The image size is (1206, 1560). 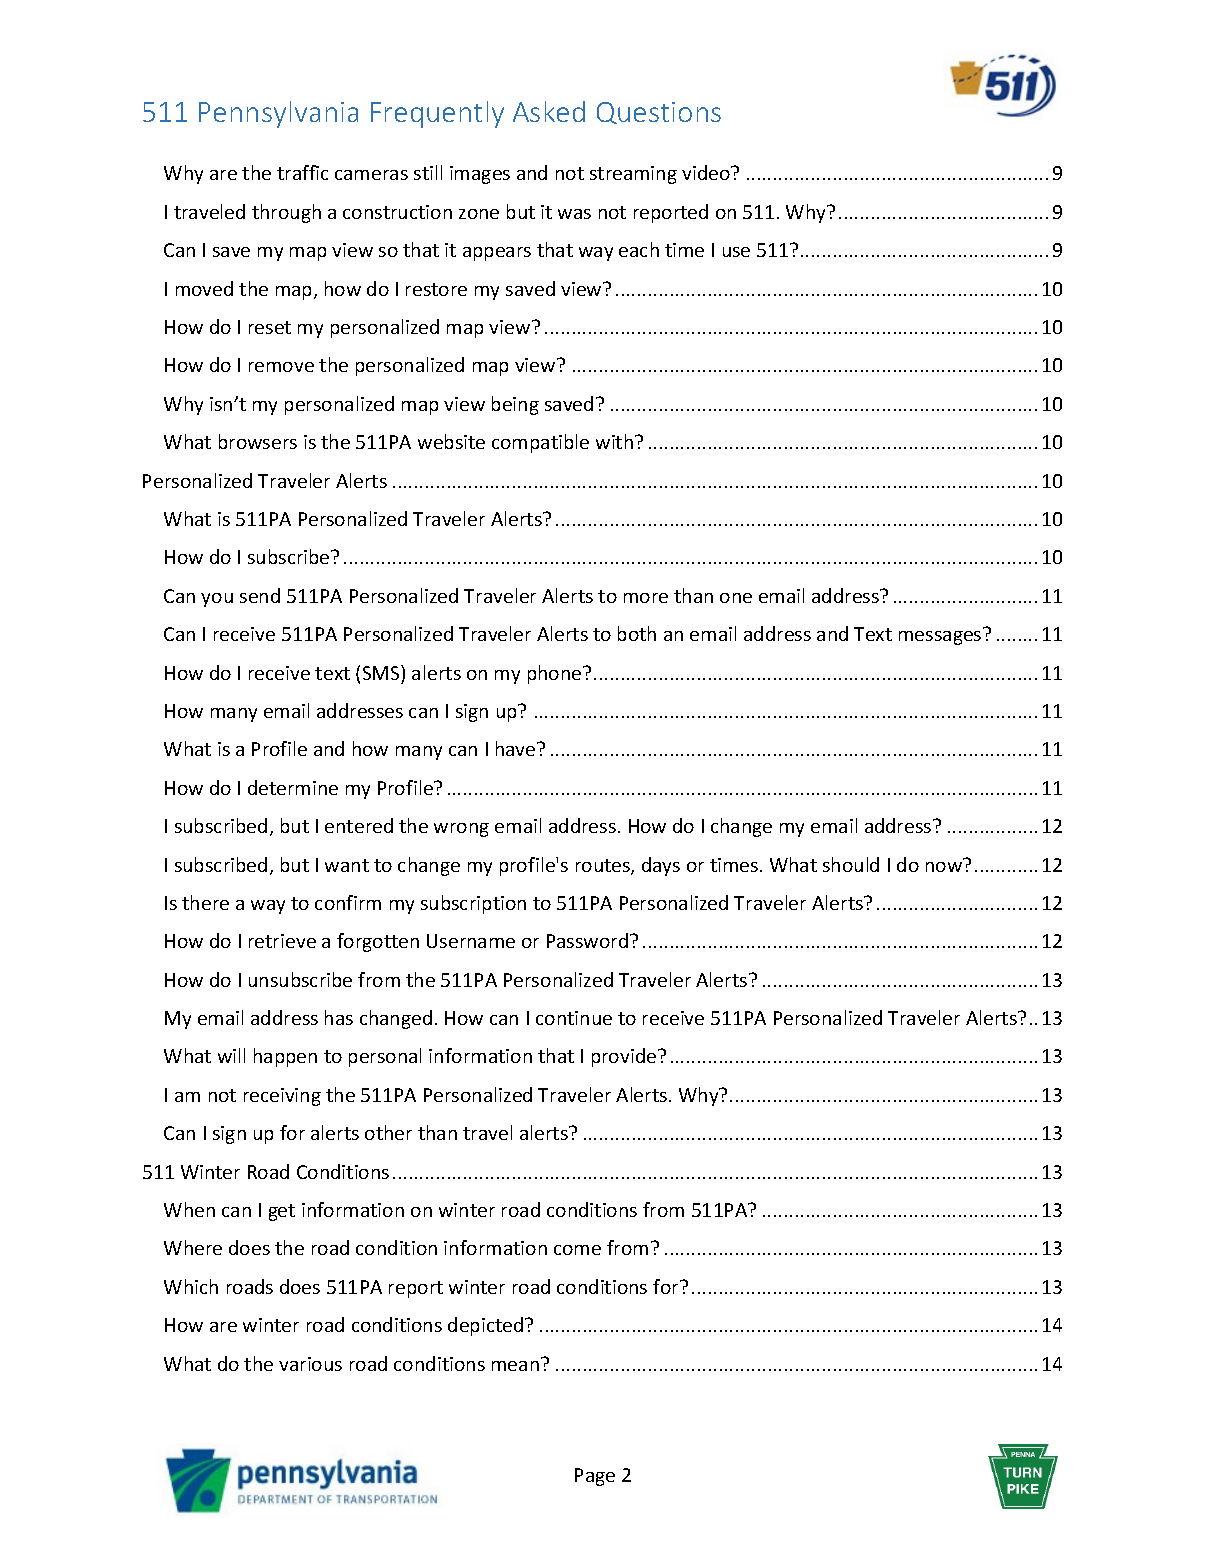 What do you see at coordinates (577, 1250) in the screenshot?
I see `come` at bounding box center [577, 1250].
